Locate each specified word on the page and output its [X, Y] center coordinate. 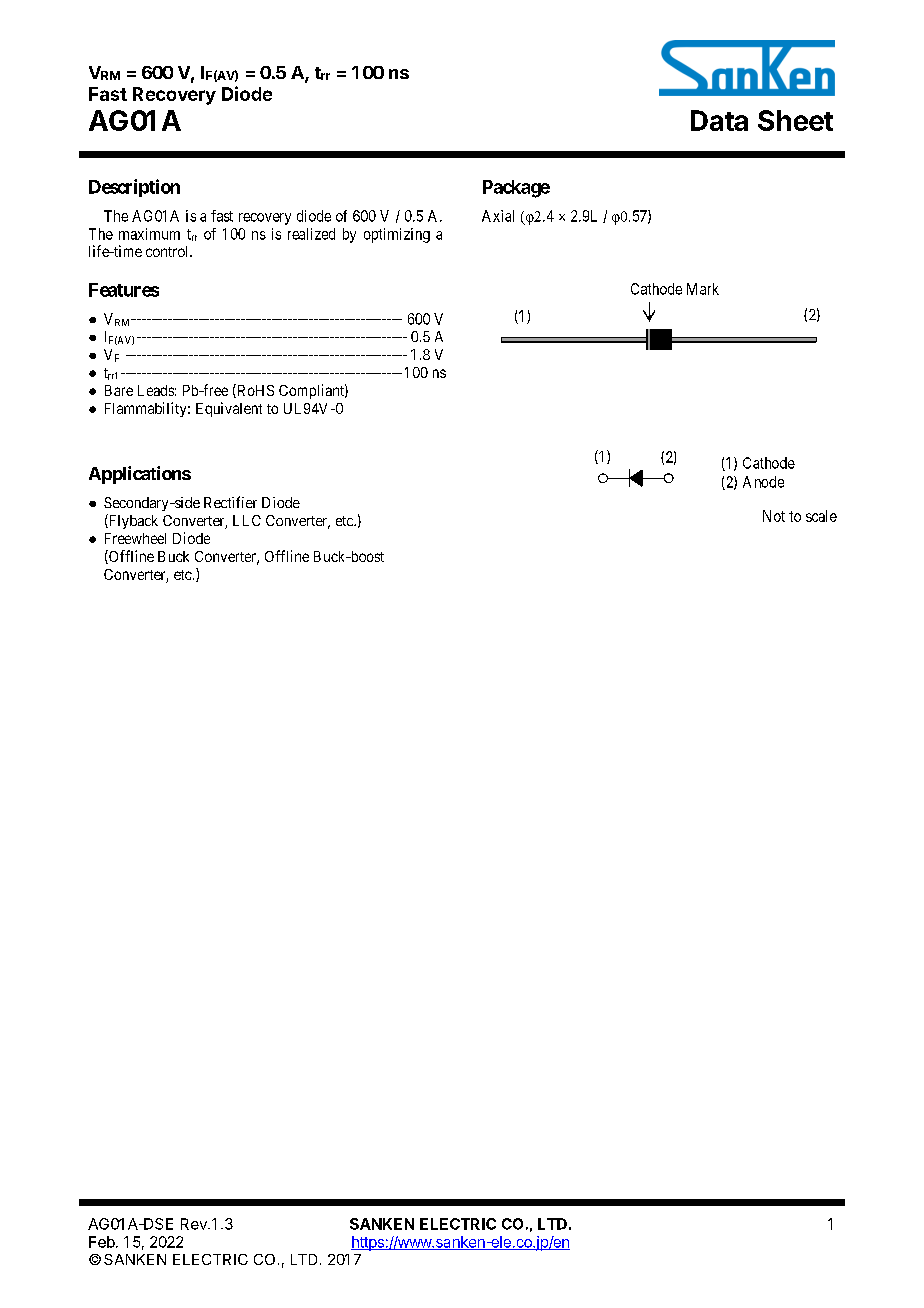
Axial [498, 216]
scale [821, 516]
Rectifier [230, 502]
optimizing [397, 235]
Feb [102, 1242]
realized [311, 234]
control [169, 251]
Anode [763, 482]
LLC [247, 520]
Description [134, 188]
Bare [119, 390]
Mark [703, 289]
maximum [149, 234]
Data [719, 120]
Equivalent [229, 409]
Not [774, 516]
